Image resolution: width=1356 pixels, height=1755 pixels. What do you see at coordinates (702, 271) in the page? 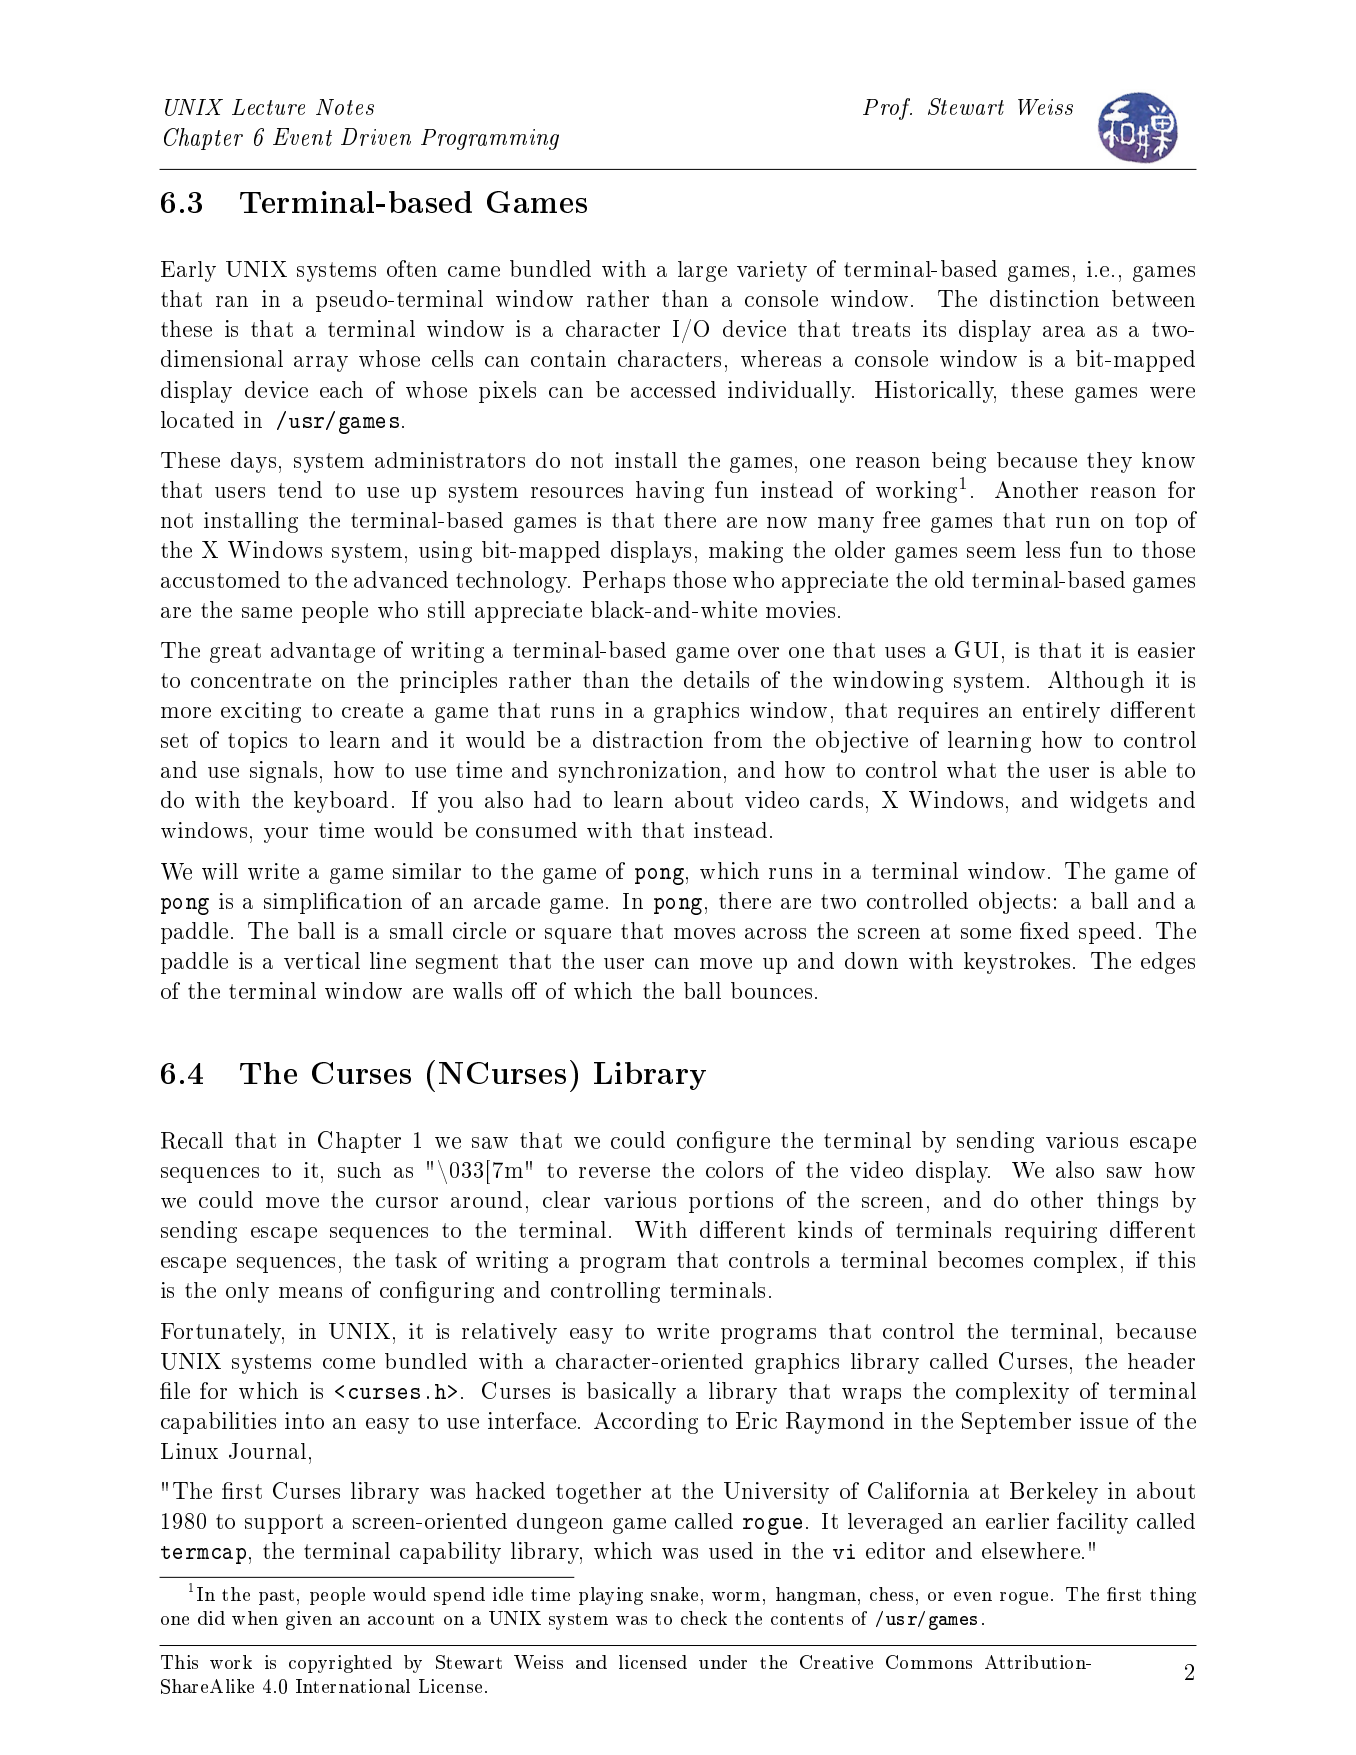
I see `large` at bounding box center [702, 271].
